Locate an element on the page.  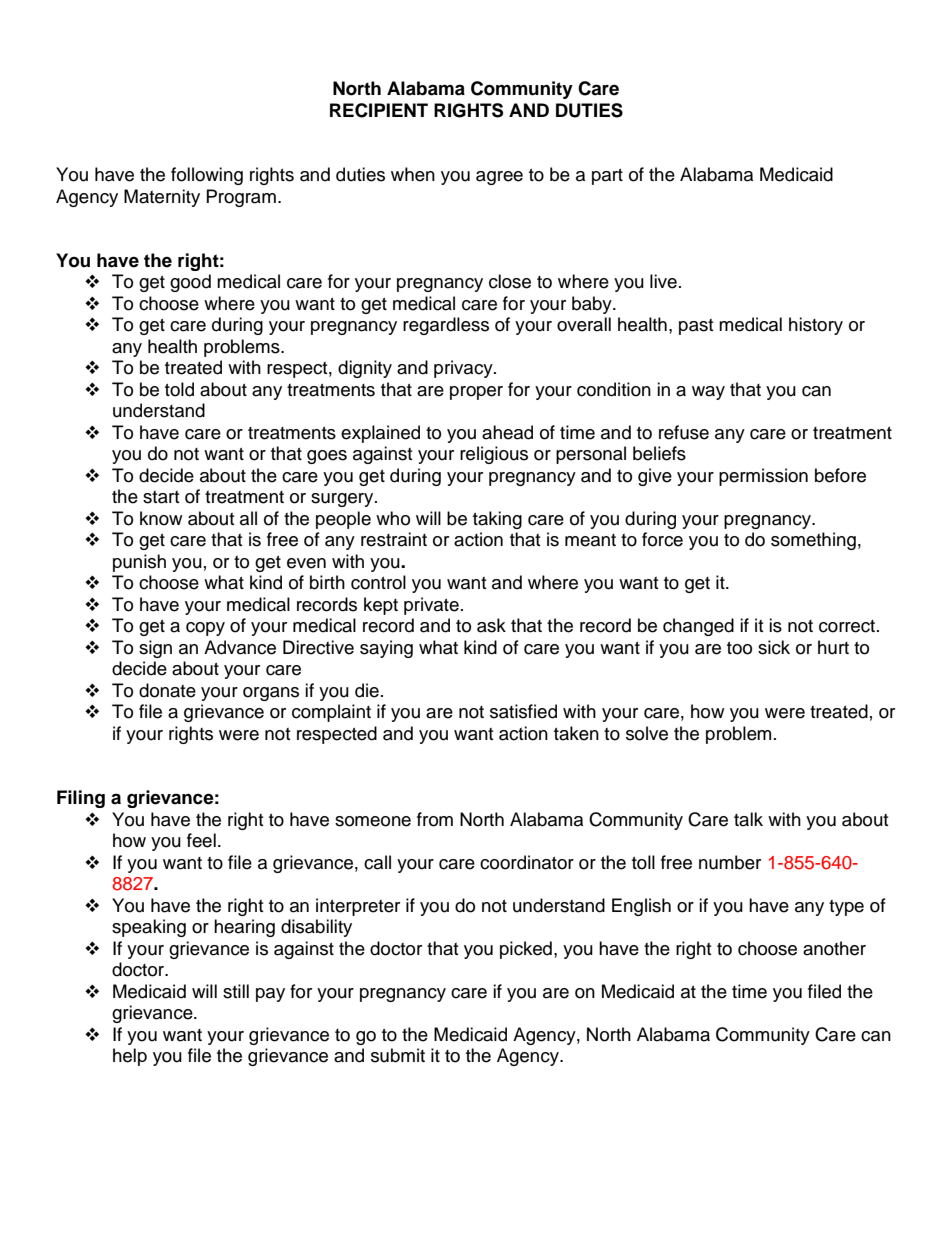
something is located at coordinates (813, 541).
